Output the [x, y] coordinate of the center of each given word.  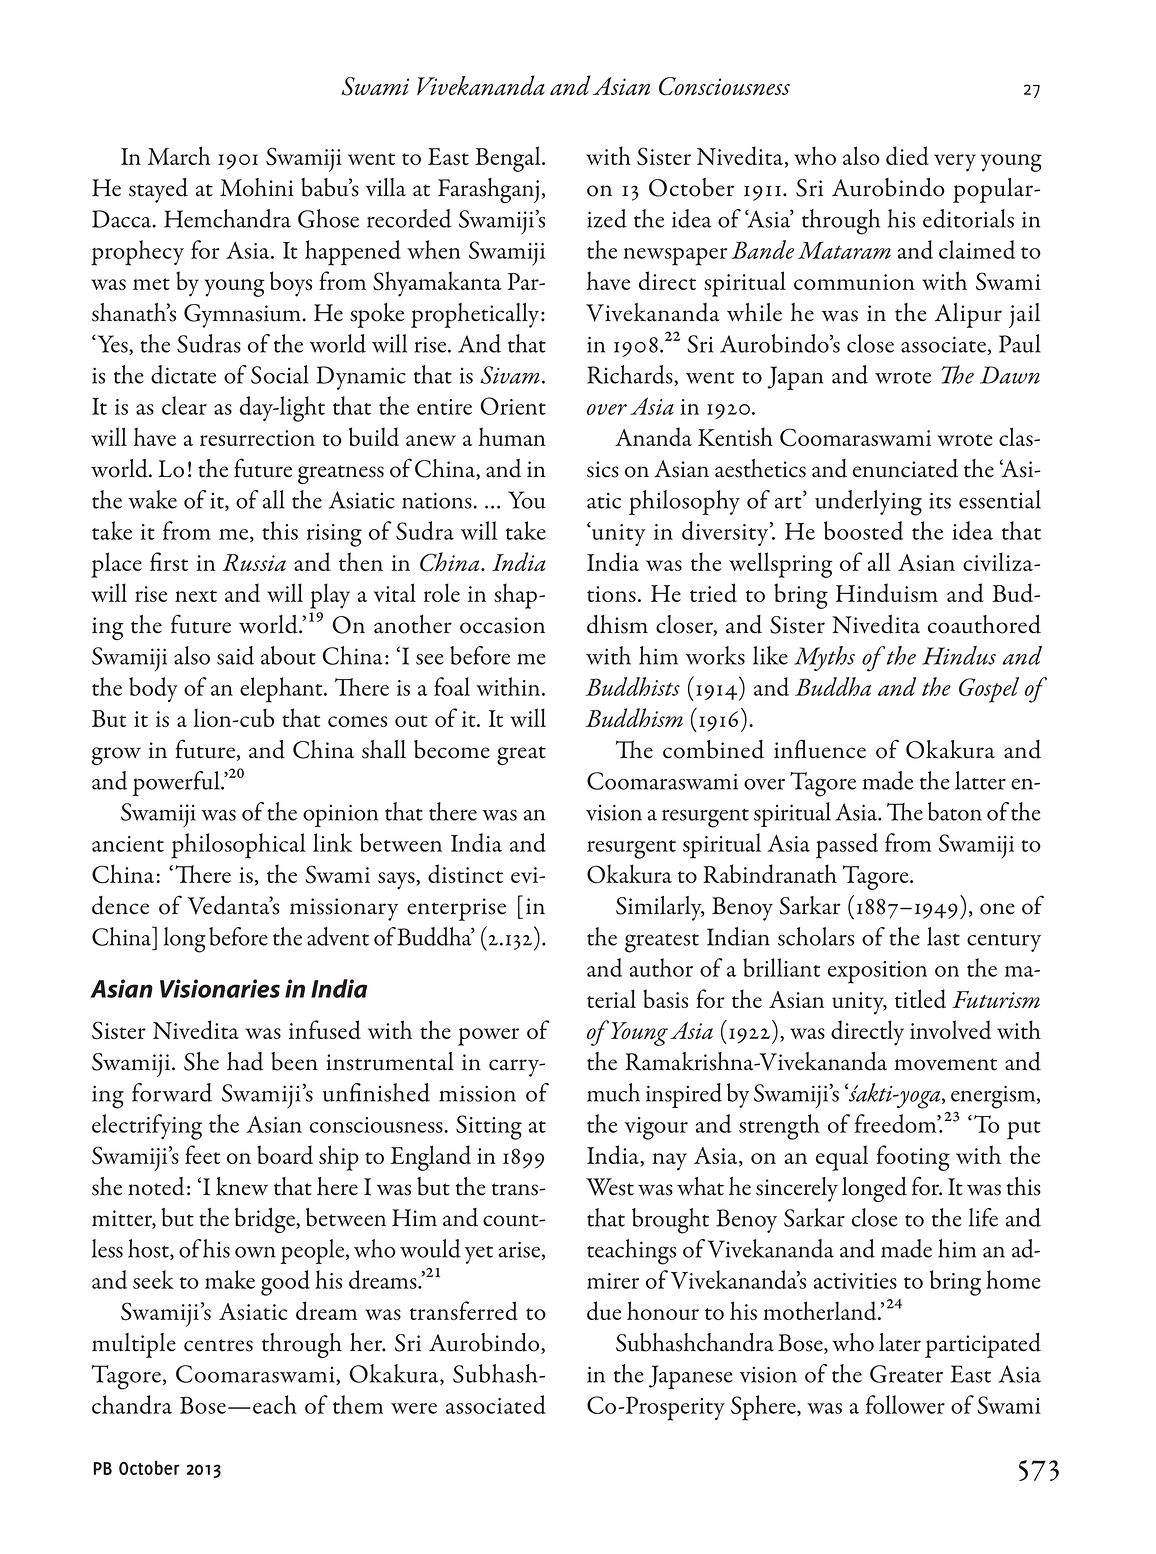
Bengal [509, 159]
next [196, 596]
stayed [158, 190]
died [907, 155]
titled [920, 998]
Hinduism [887, 592]
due [604, 1310]
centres [218, 1345]
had [245, 1061]
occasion [502, 625]
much [613, 1092]
